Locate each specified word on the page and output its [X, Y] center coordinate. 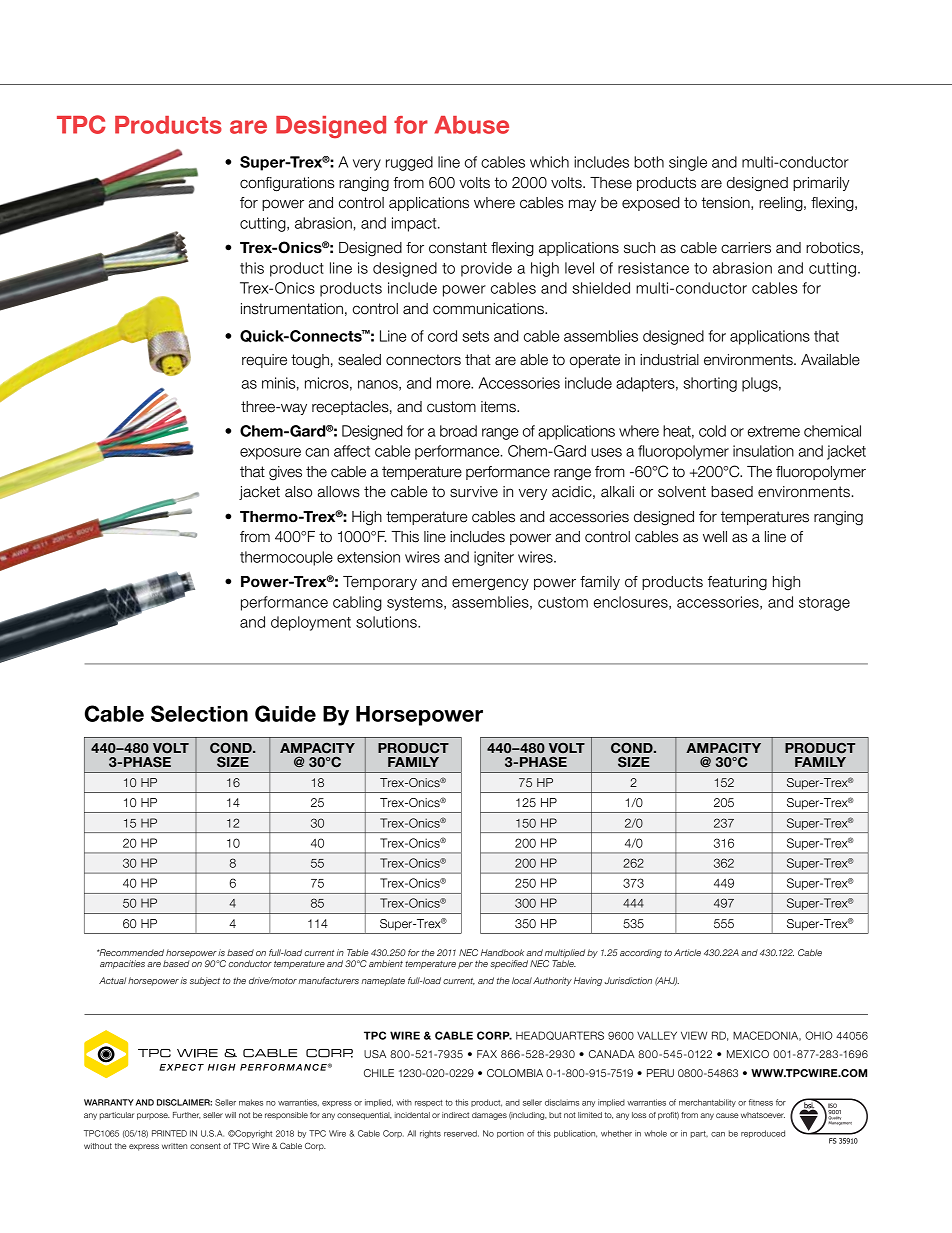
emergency [490, 584]
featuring [737, 583]
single [688, 163]
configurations [287, 184]
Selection [199, 713]
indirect [455, 1115]
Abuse [472, 125]
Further [187, 1115]
